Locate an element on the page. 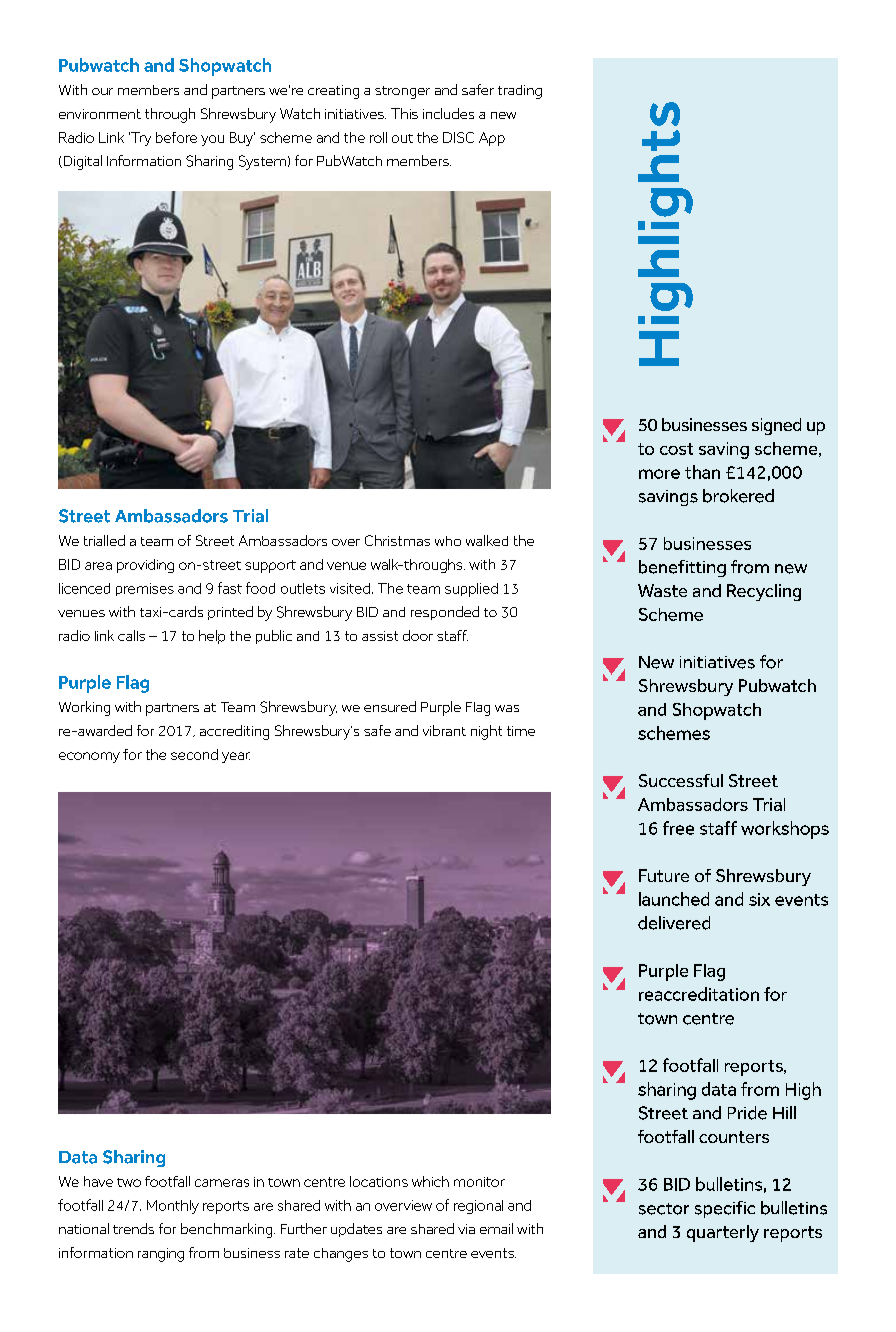  door is located at coordinates (418, 635).
